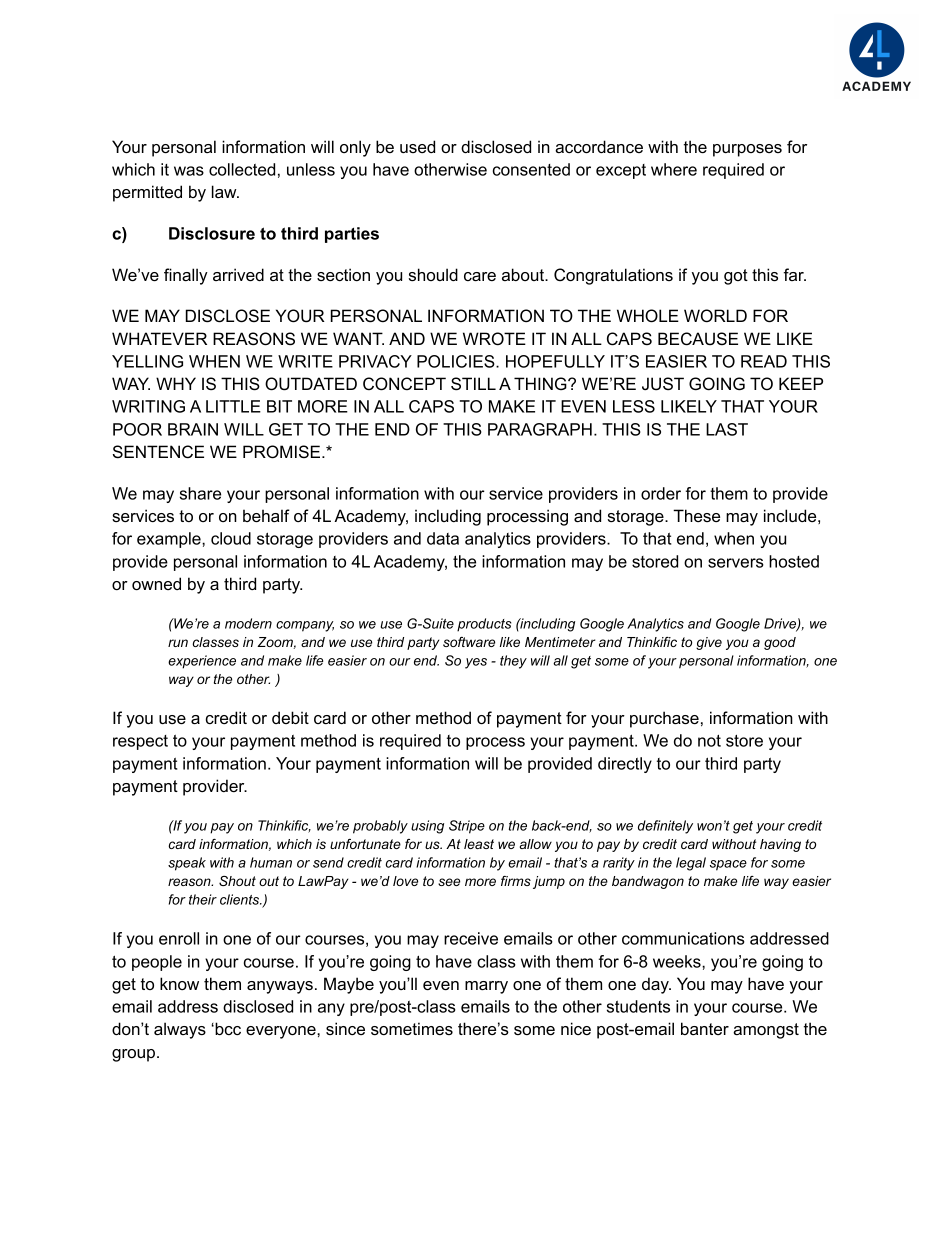 The height and width of the screenshot is (1233, 952). Describe the element at coordinates (467, 827) in the screenshot. I see `Stripe` at that location.
